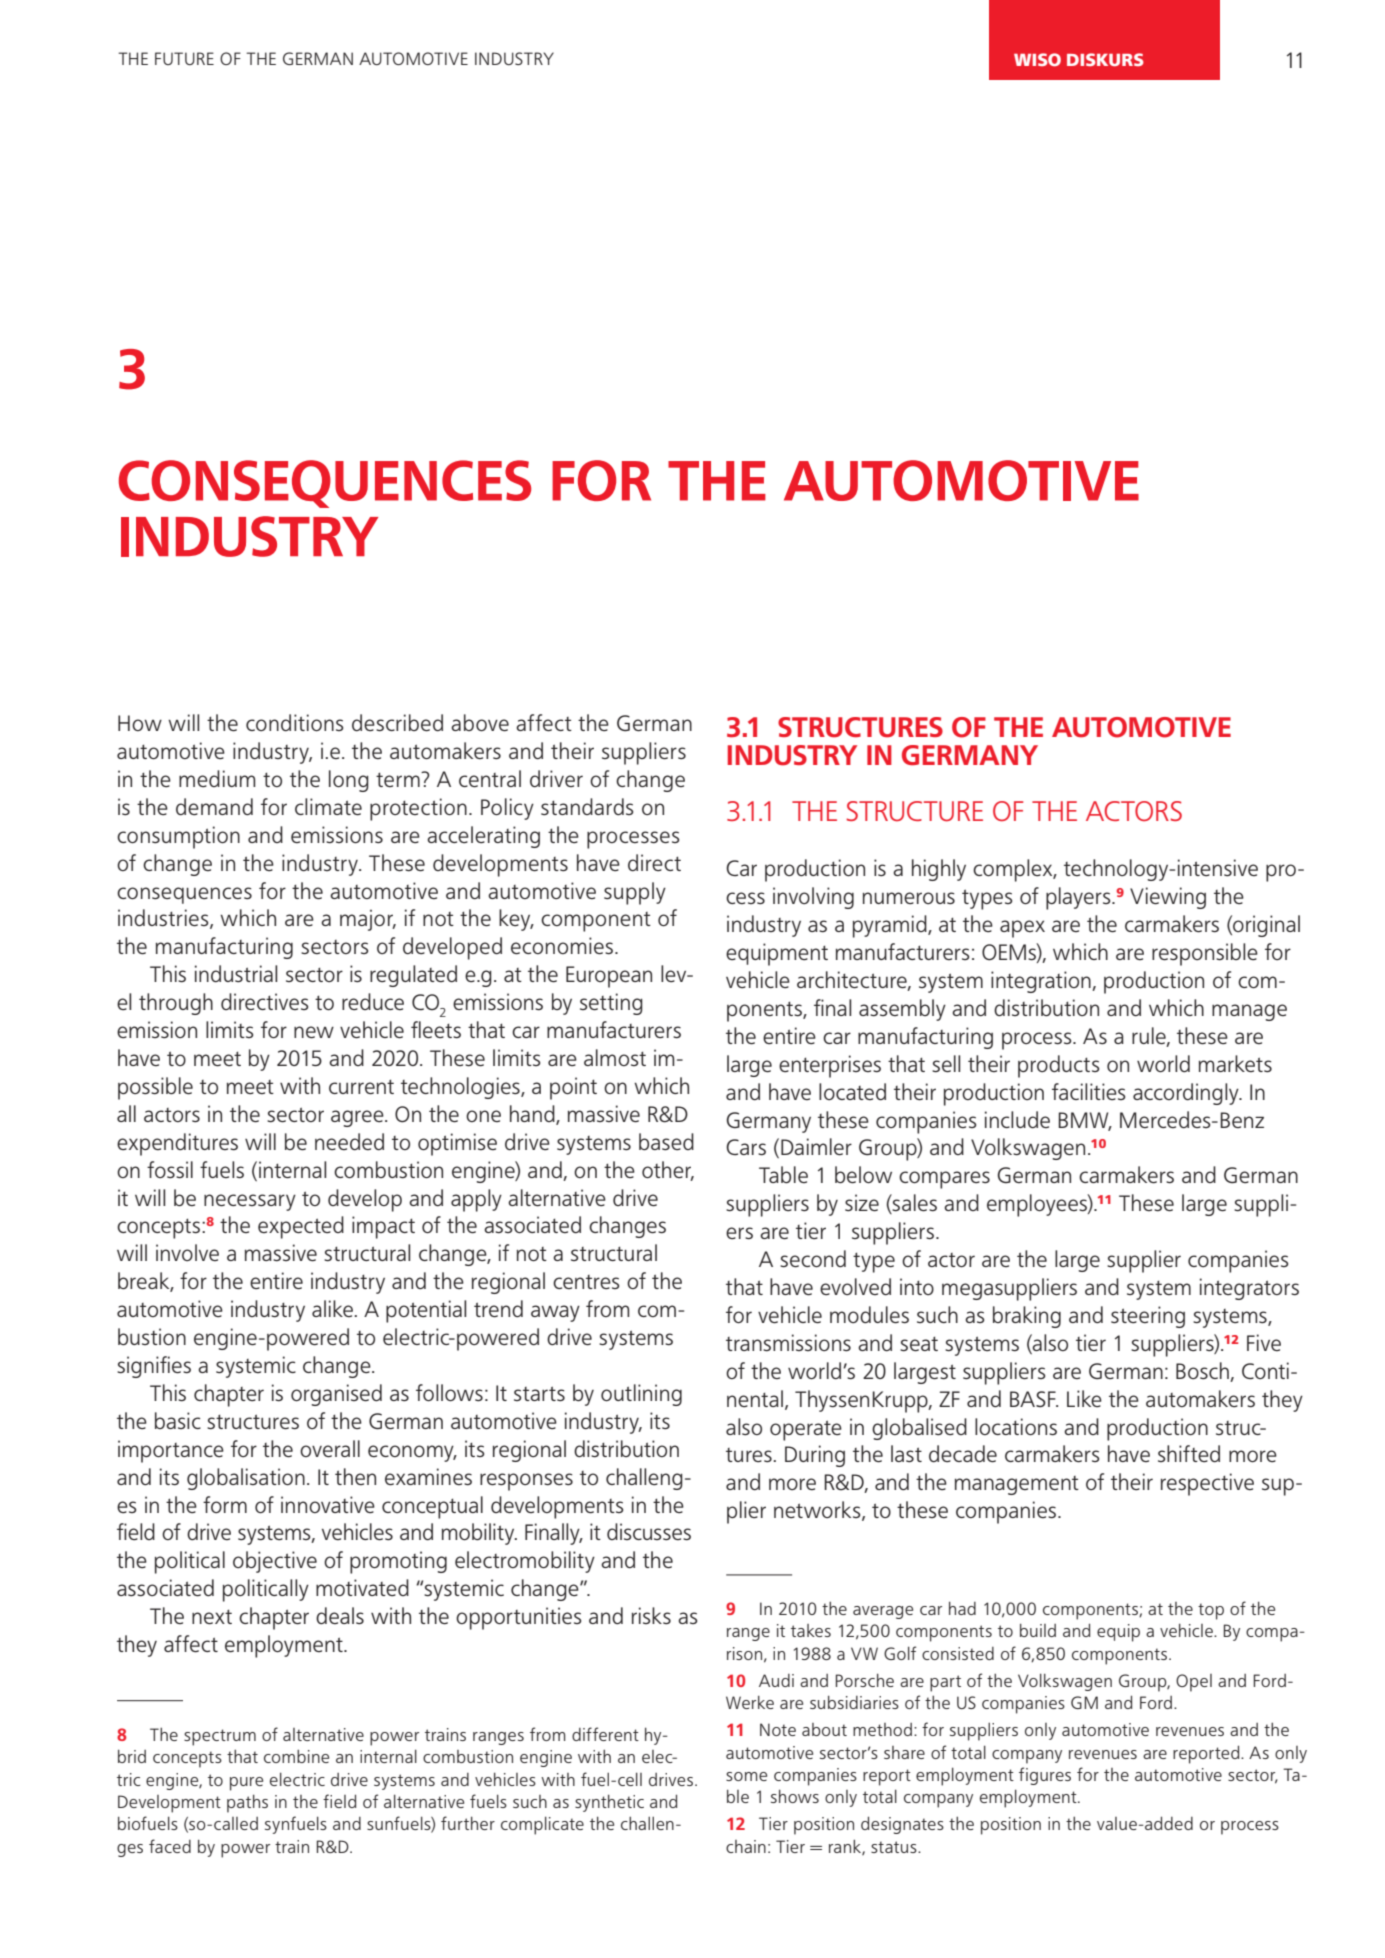 The height and width of the page is (1958, 1385). I want to click on supply, so click(635, 893).
